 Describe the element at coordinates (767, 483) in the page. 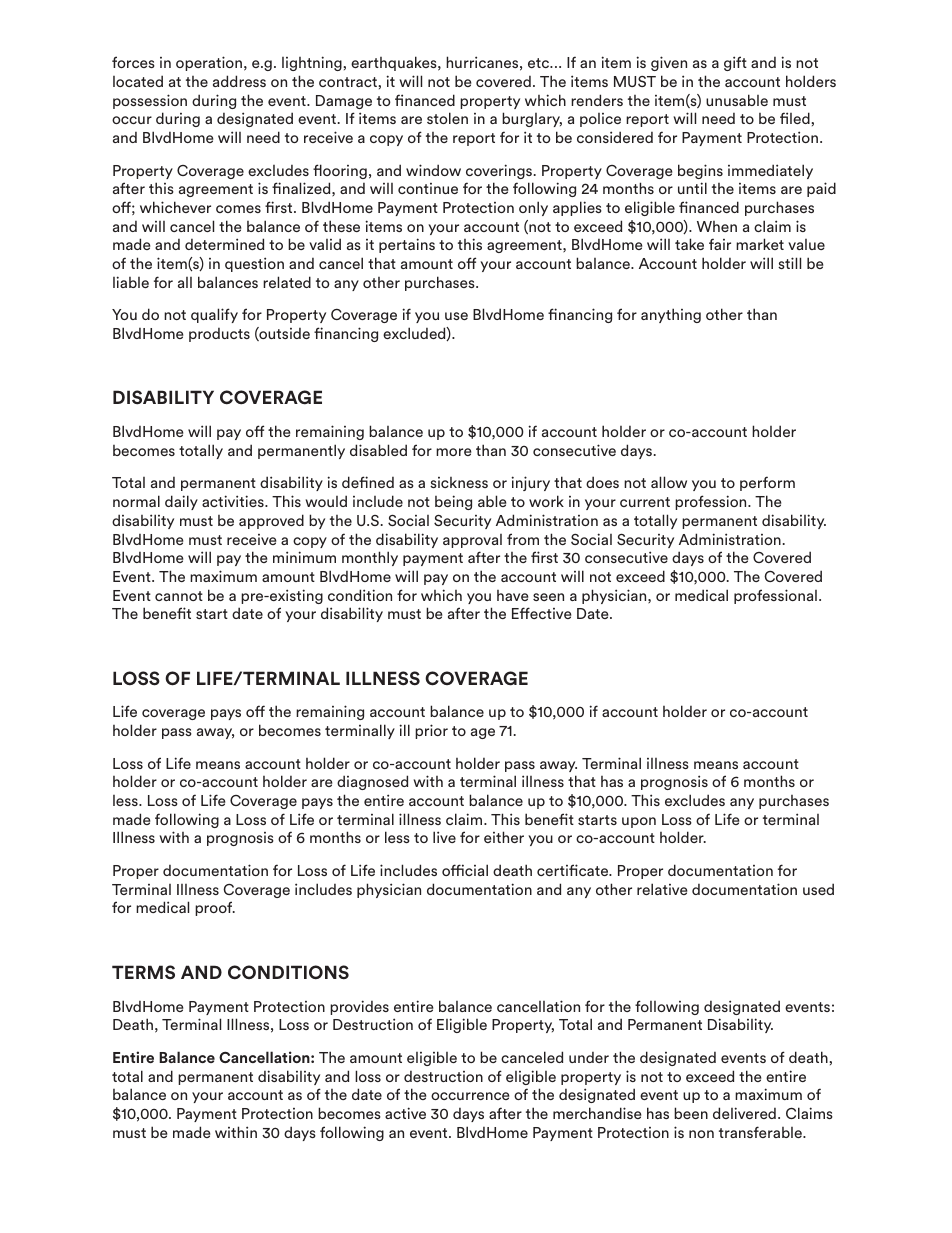

I see `perform` at that location.
